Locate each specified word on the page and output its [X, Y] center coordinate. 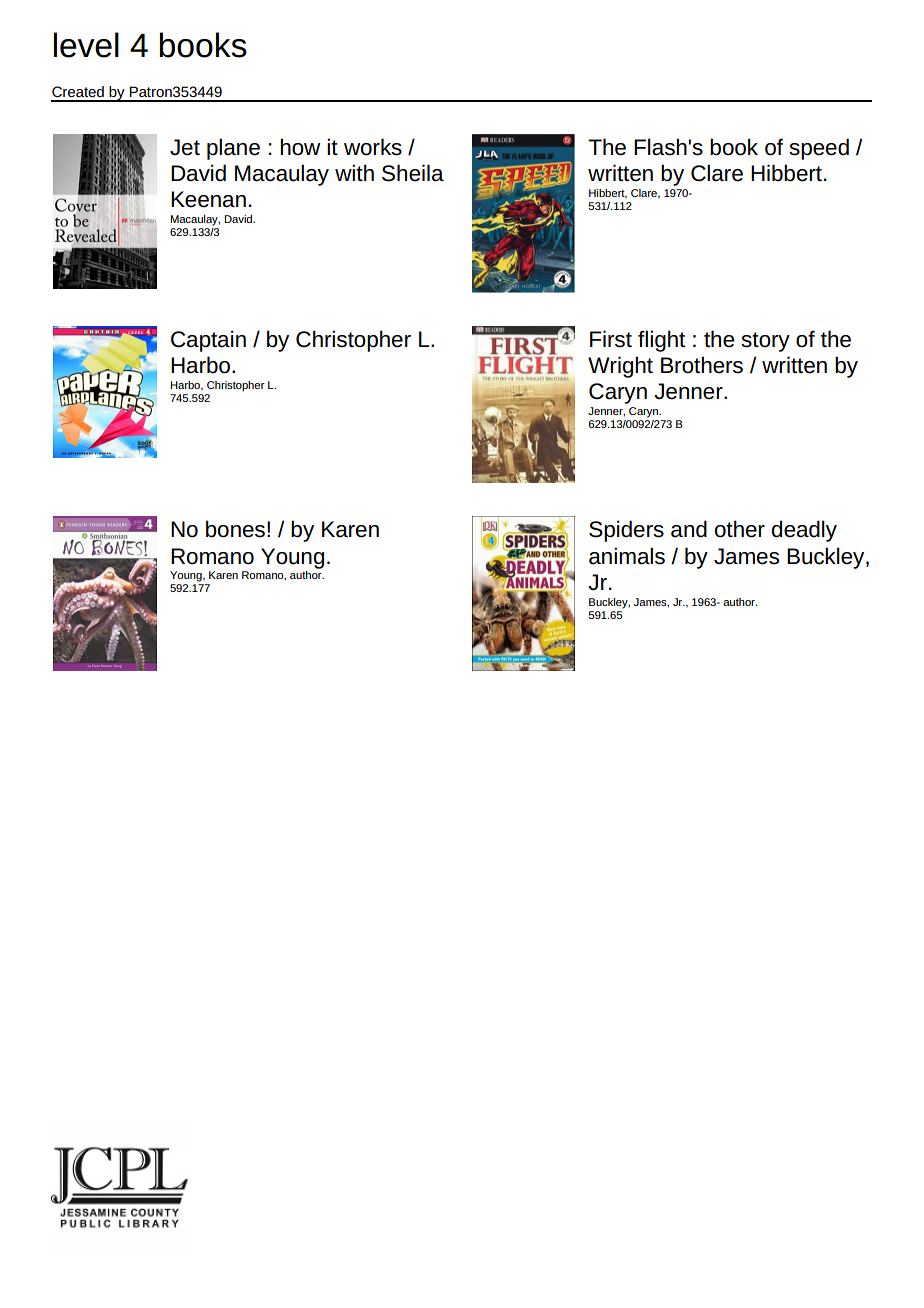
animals [627, 556]
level [86, 45]
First [611, 339]
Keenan [208, 199]
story [765, 342]
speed [819, 149]
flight [661, 341]
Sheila [413, 173]
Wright [620, 367]
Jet [185, 147]
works [373, 147]
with [354, 172]
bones [235, 529]
